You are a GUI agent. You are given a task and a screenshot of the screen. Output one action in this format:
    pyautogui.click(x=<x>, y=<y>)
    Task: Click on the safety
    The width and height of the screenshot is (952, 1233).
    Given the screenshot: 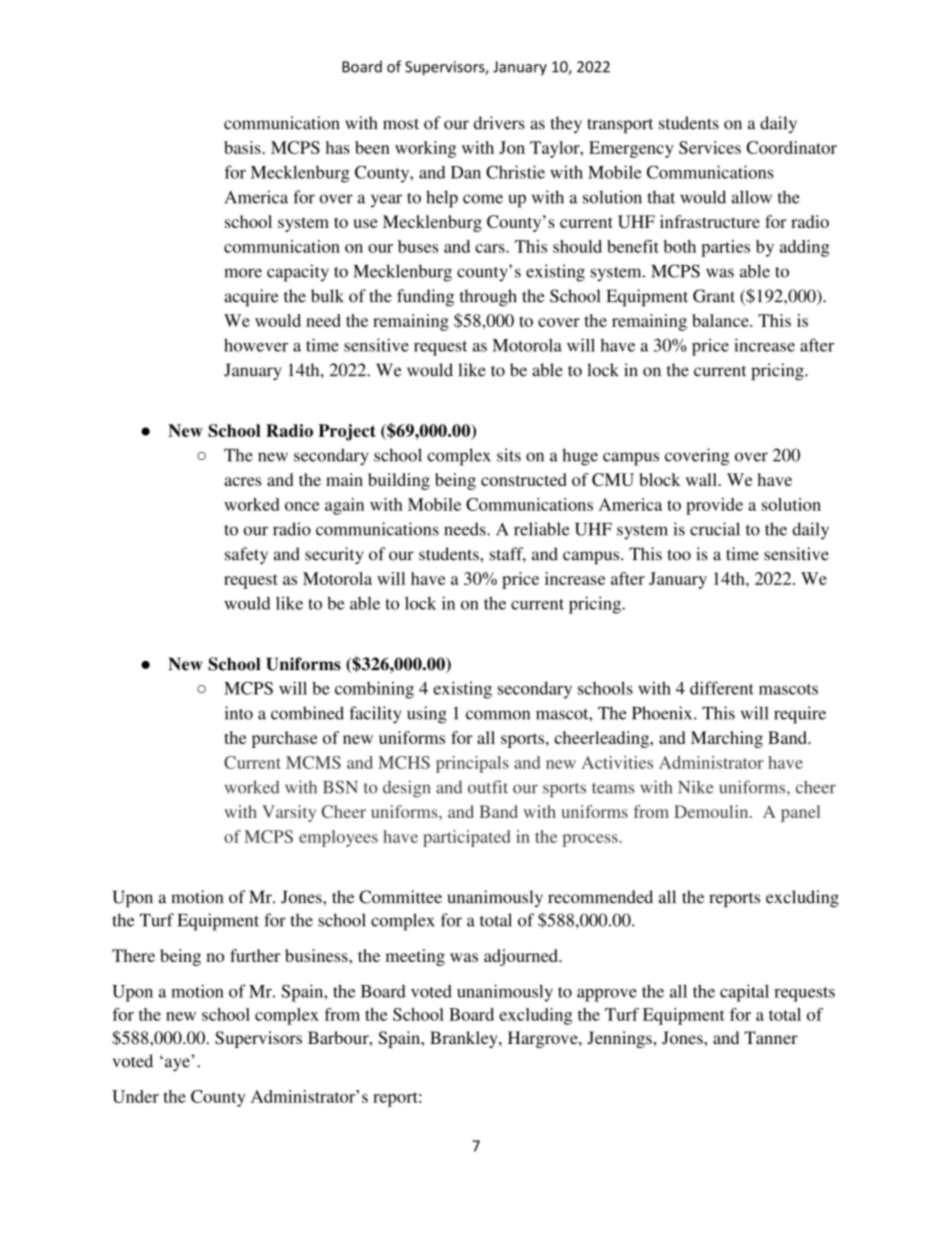 What is the action you would take?
    pyautogui.click(x=246, y=555)
